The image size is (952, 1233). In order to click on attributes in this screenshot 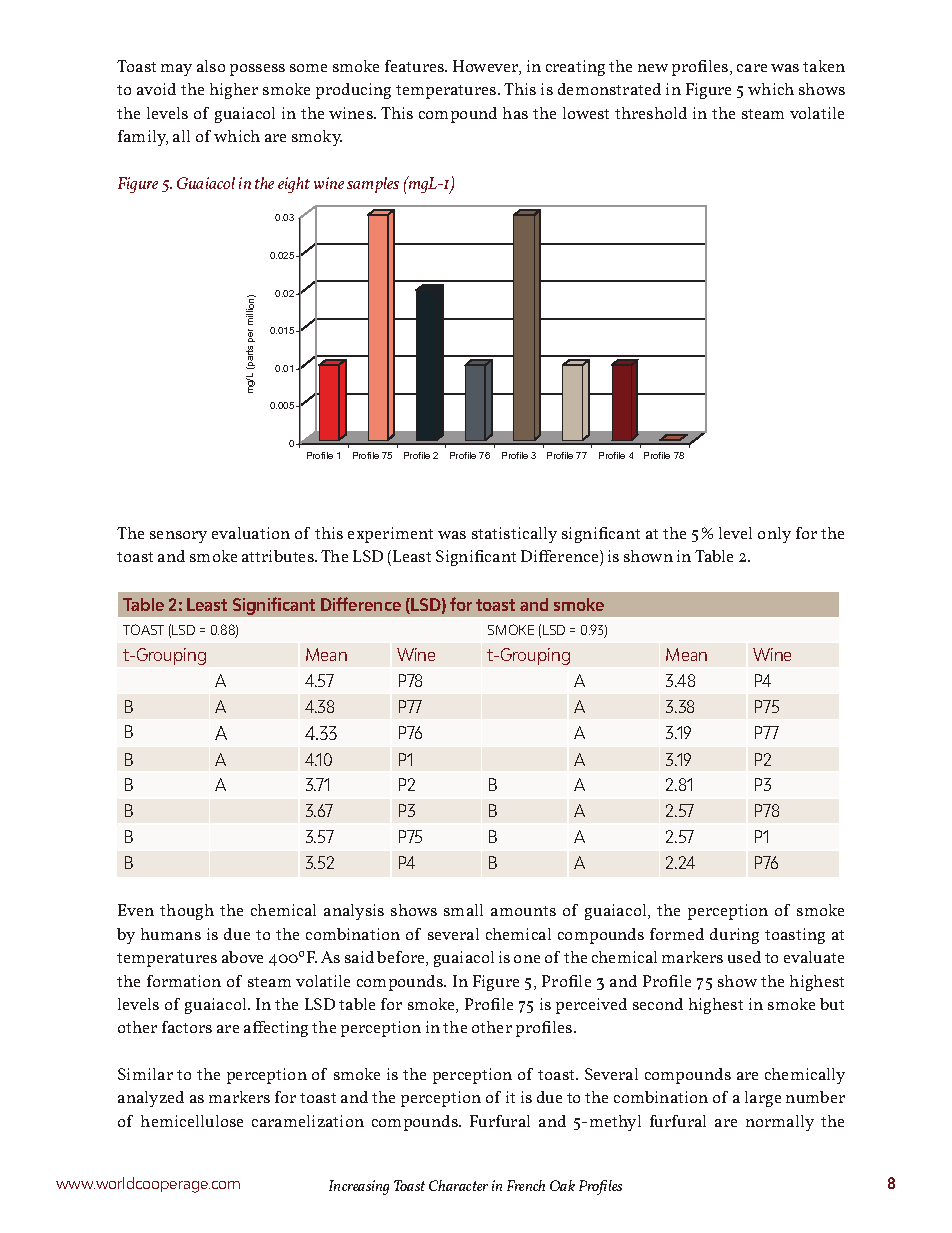, I will do `click(279, 556)`.
